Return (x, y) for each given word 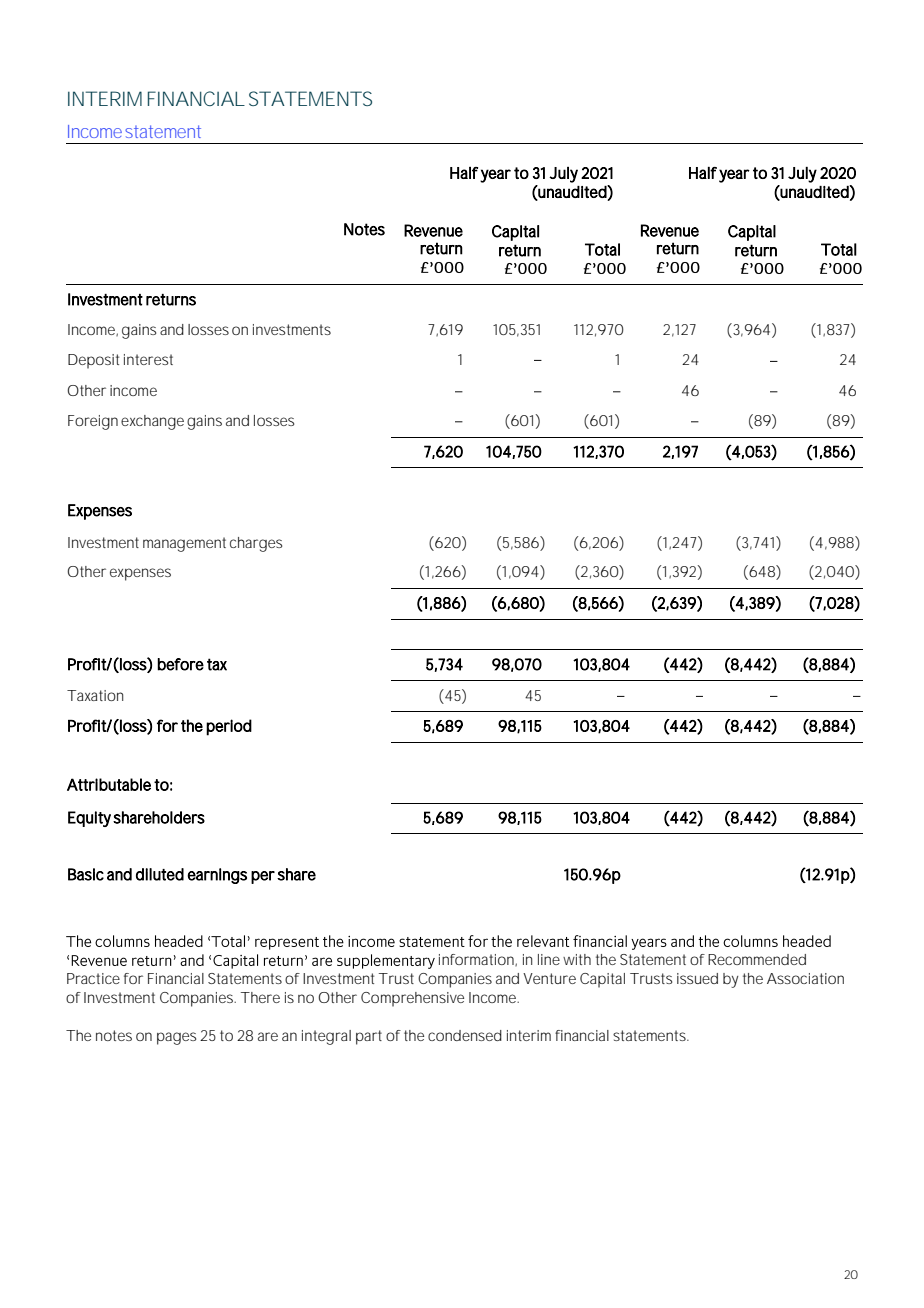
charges (256, 544)
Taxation (95, 695)
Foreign (93, 422)
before (180, 664)
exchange (152, 422)
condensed (465, 1035)
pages (176, 1038)
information (477, 960)
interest (148, 359)
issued (697, 978)
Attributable (109, 784)
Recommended (757, 959)
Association (805, 978)
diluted (160, 874)
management (184, 544)
